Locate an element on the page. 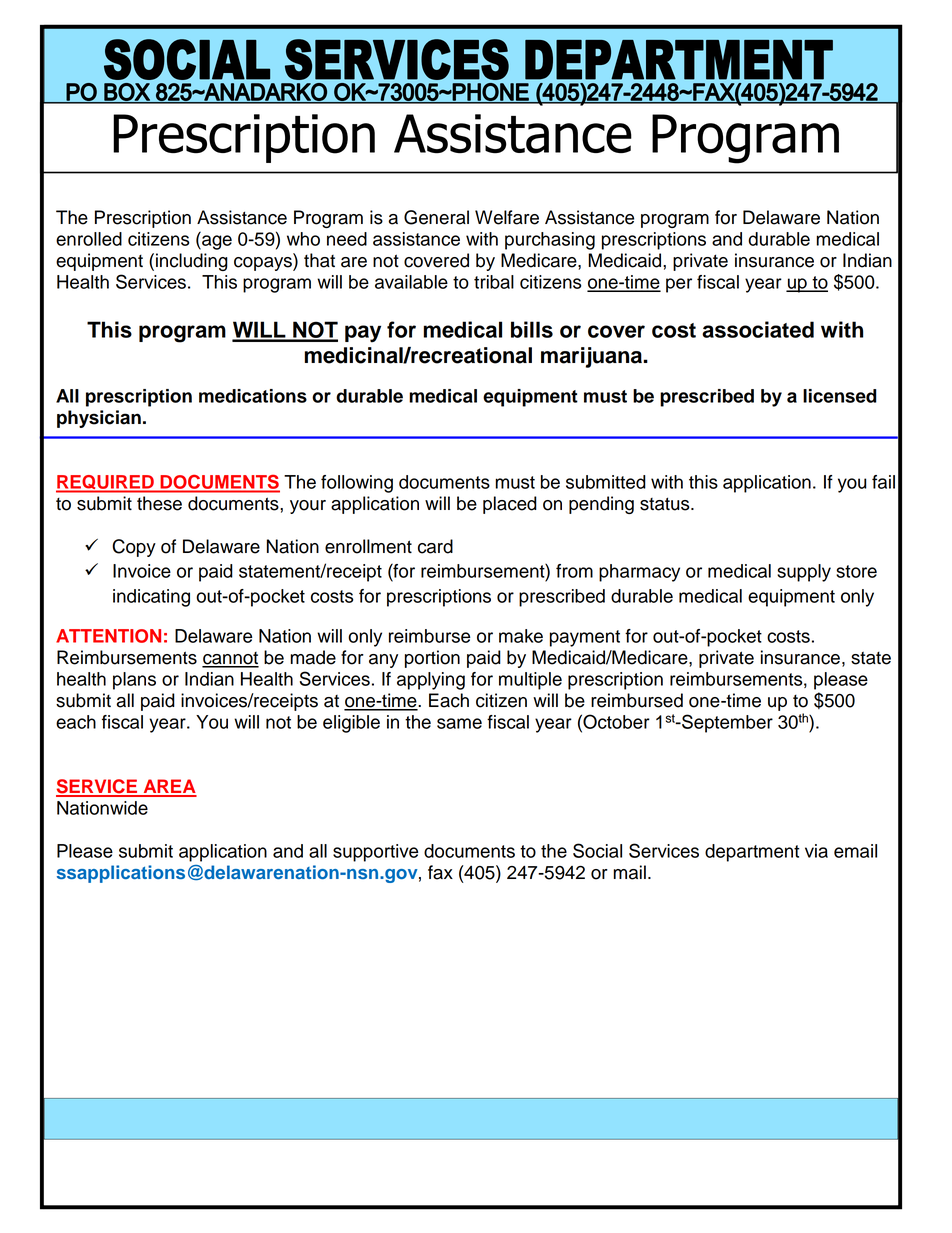 This image has width=952, height=1233. AREA is located at coordinates (169, 787).
